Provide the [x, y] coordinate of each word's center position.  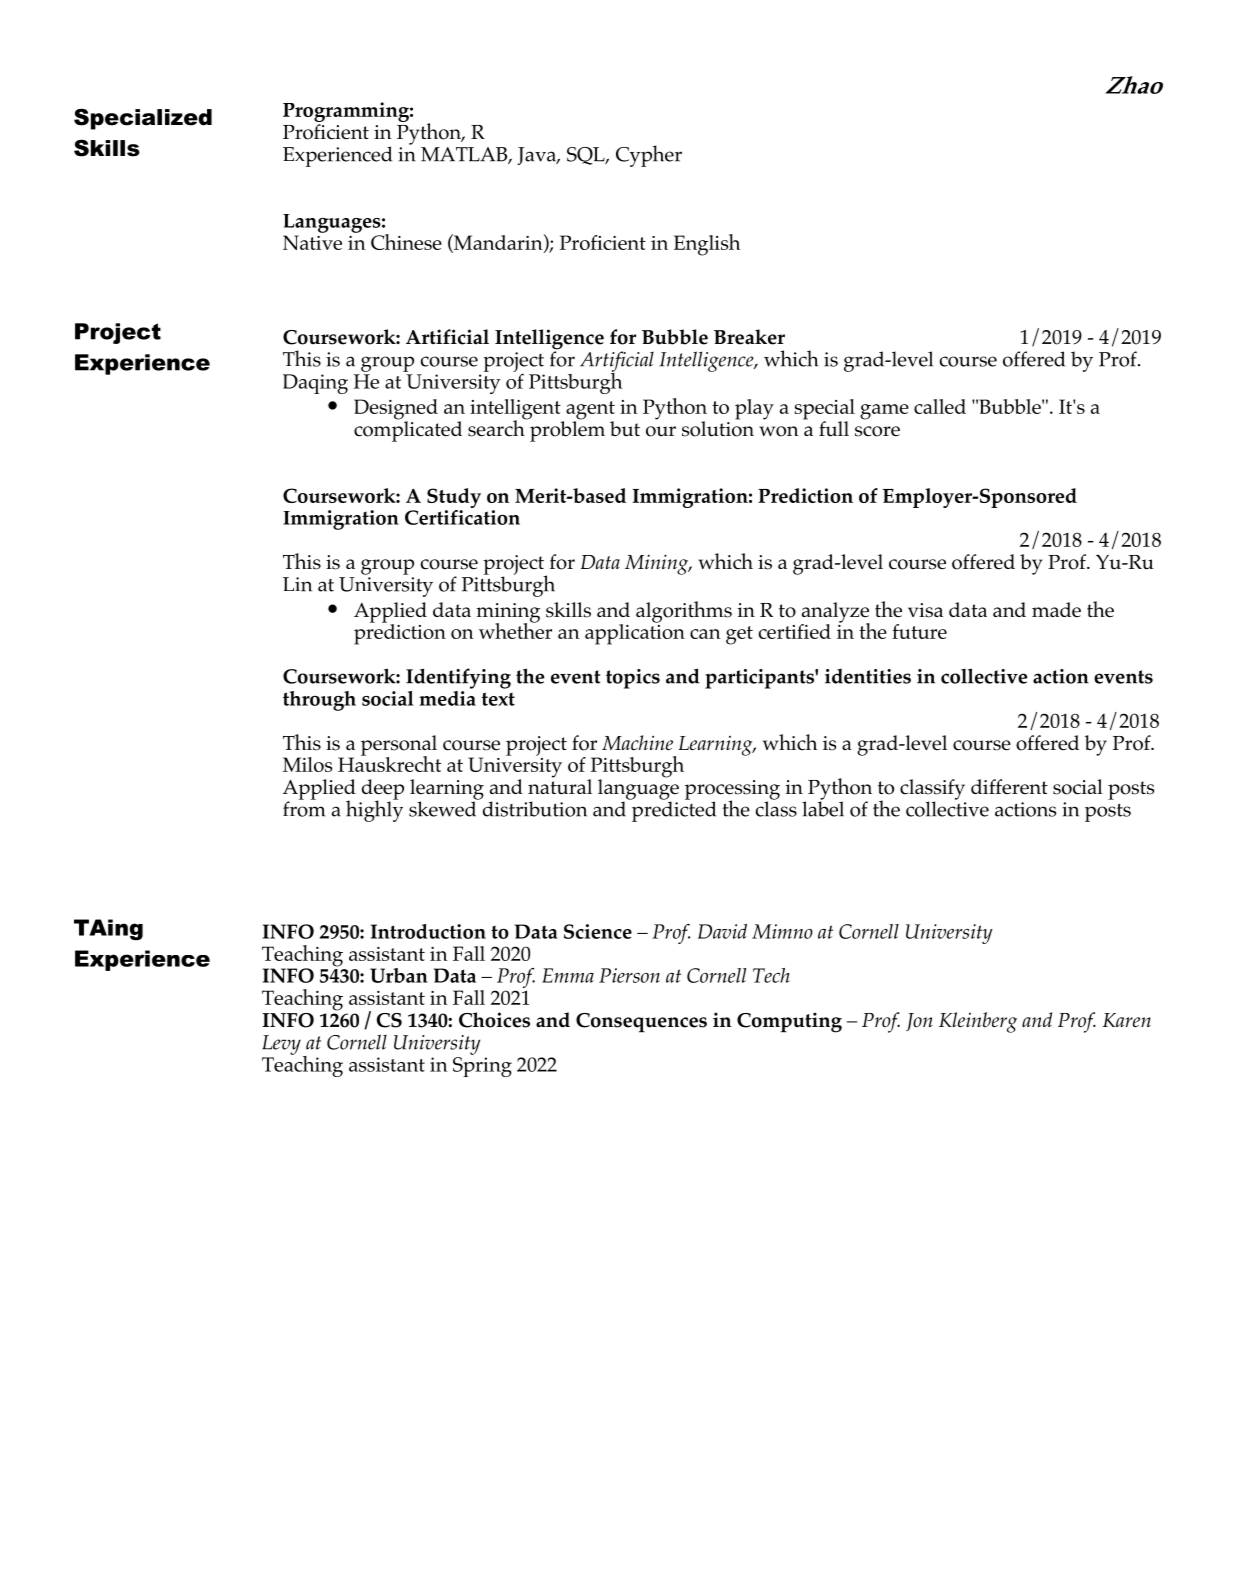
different [1009, 787]
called [940, 406]
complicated [408, 430]
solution [718, 428]
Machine [637, 743]
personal [399, 746]
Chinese [406, 242]
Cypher [649, 156]
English [707, 245]
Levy [281, 1045]
